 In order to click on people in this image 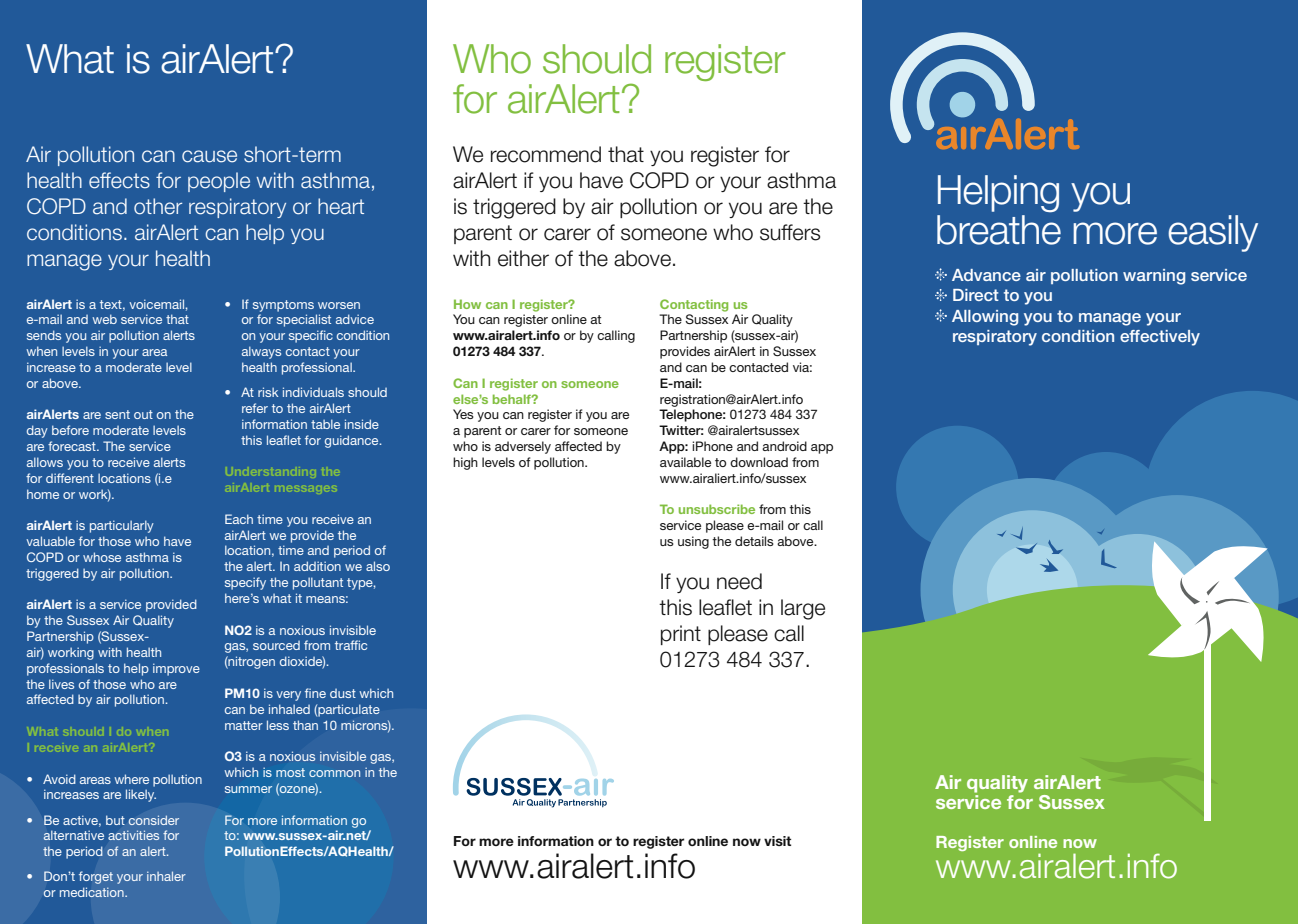, I will do `click(219, 182)`.
